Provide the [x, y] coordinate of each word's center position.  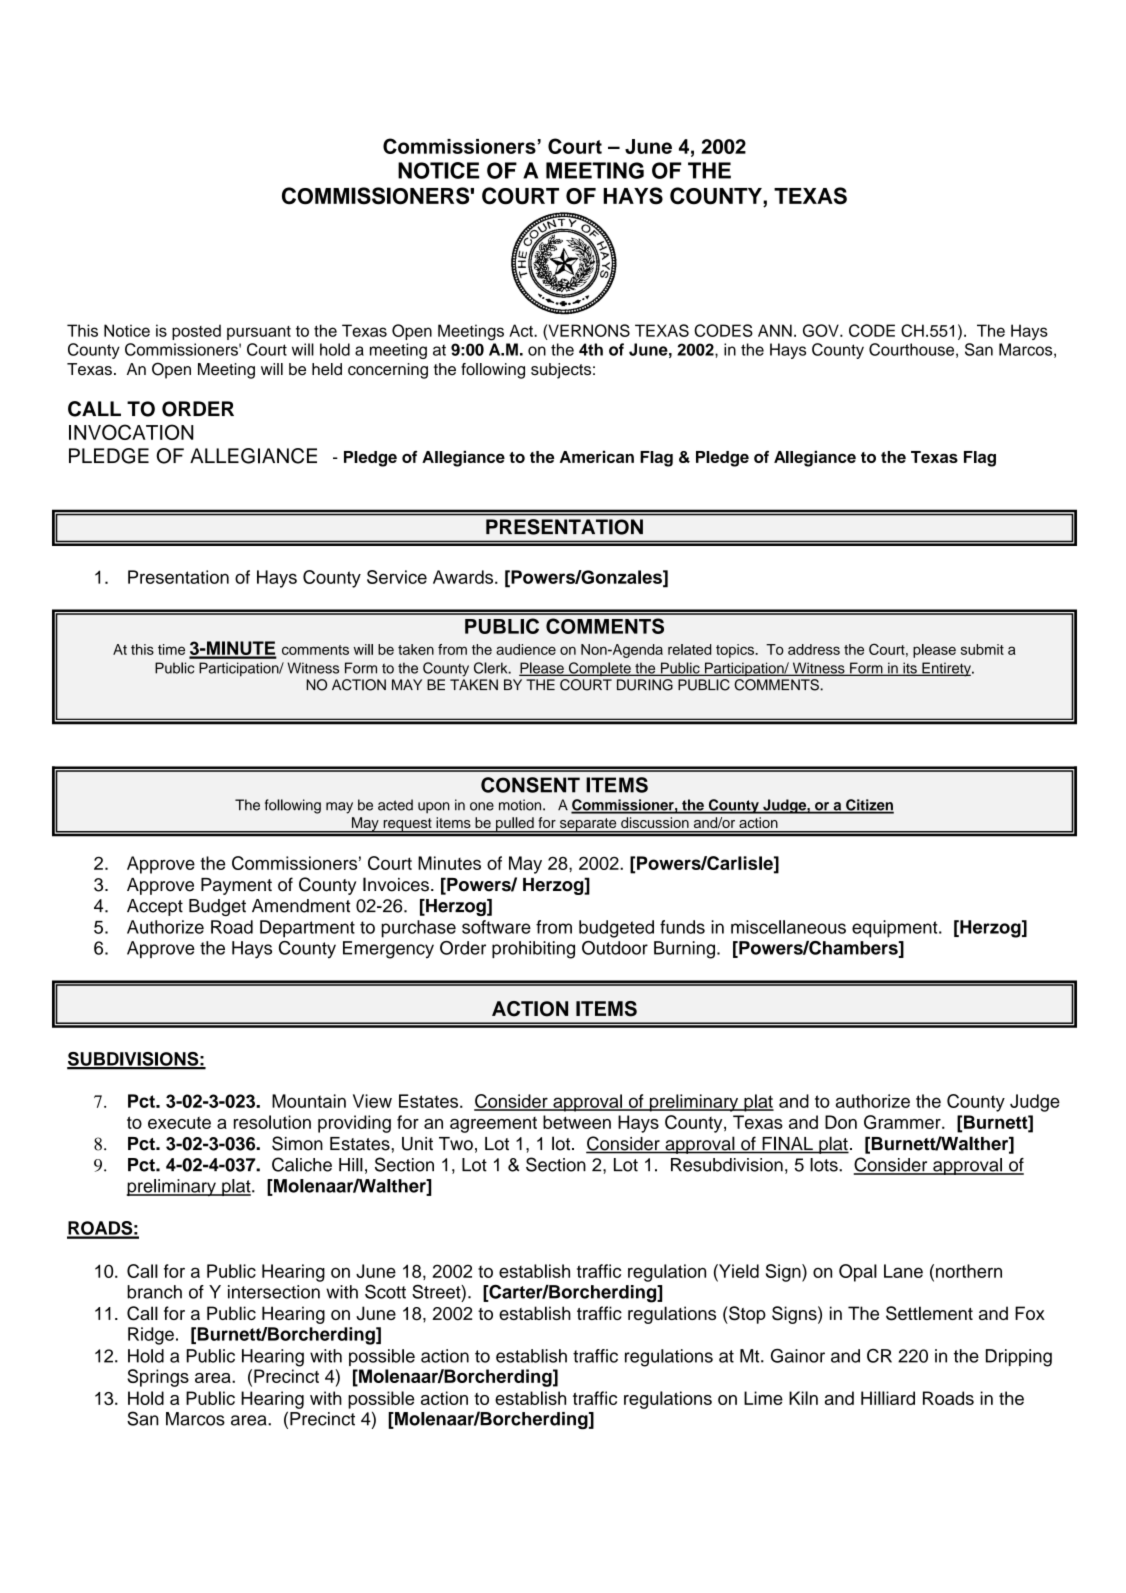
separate [588, 825]
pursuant [259, 333]
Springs [158, 1378]
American [597, 457]
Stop [746, 1315]
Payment [236, 886]
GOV [822, 330]
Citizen [869, 806]
